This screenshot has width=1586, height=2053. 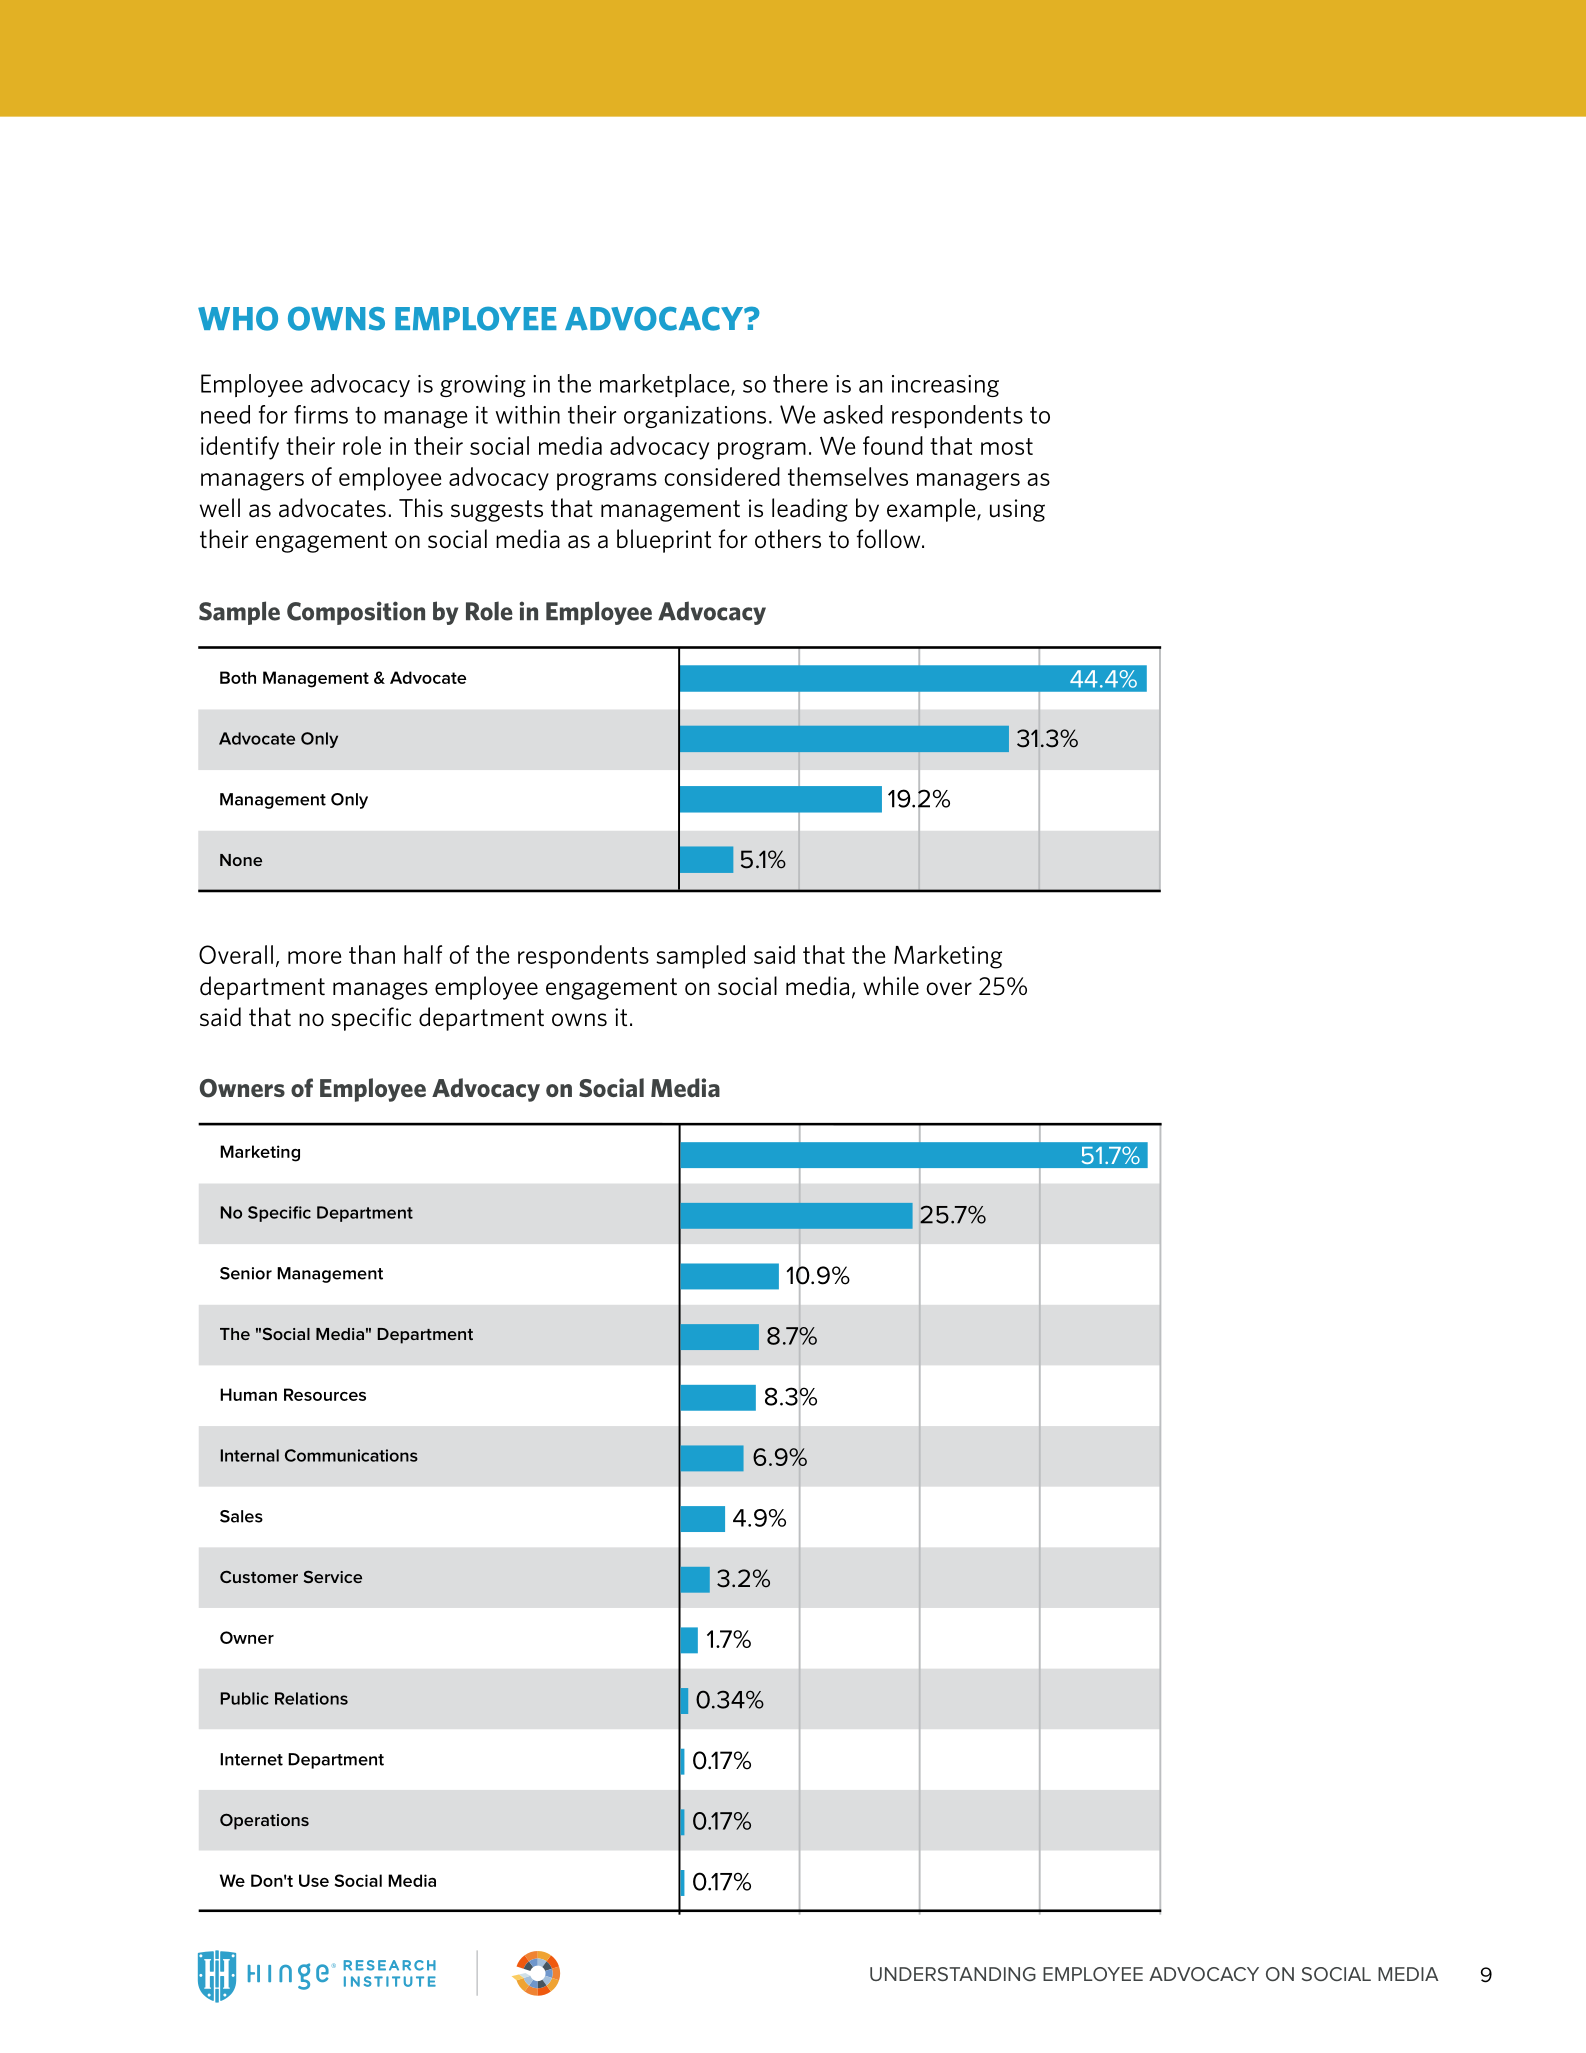 I want to click on Use, so click(x=314, y=1880).
